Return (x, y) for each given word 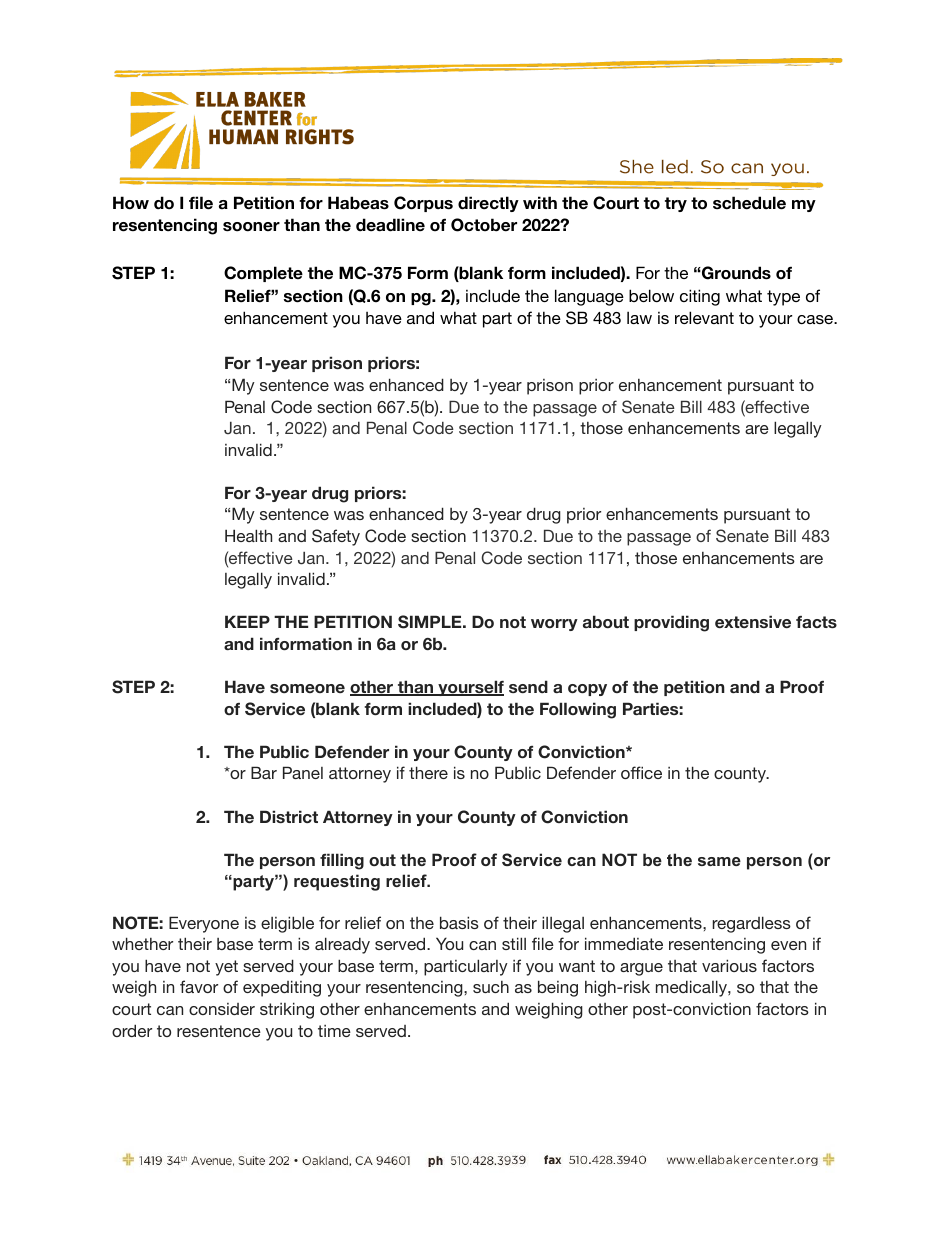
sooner (251, 227)
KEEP (247, 621)
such (491, 987)
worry (554, 625)
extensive (753, 621)
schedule (749, 203)
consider (222, 1009)
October (484, 225)
